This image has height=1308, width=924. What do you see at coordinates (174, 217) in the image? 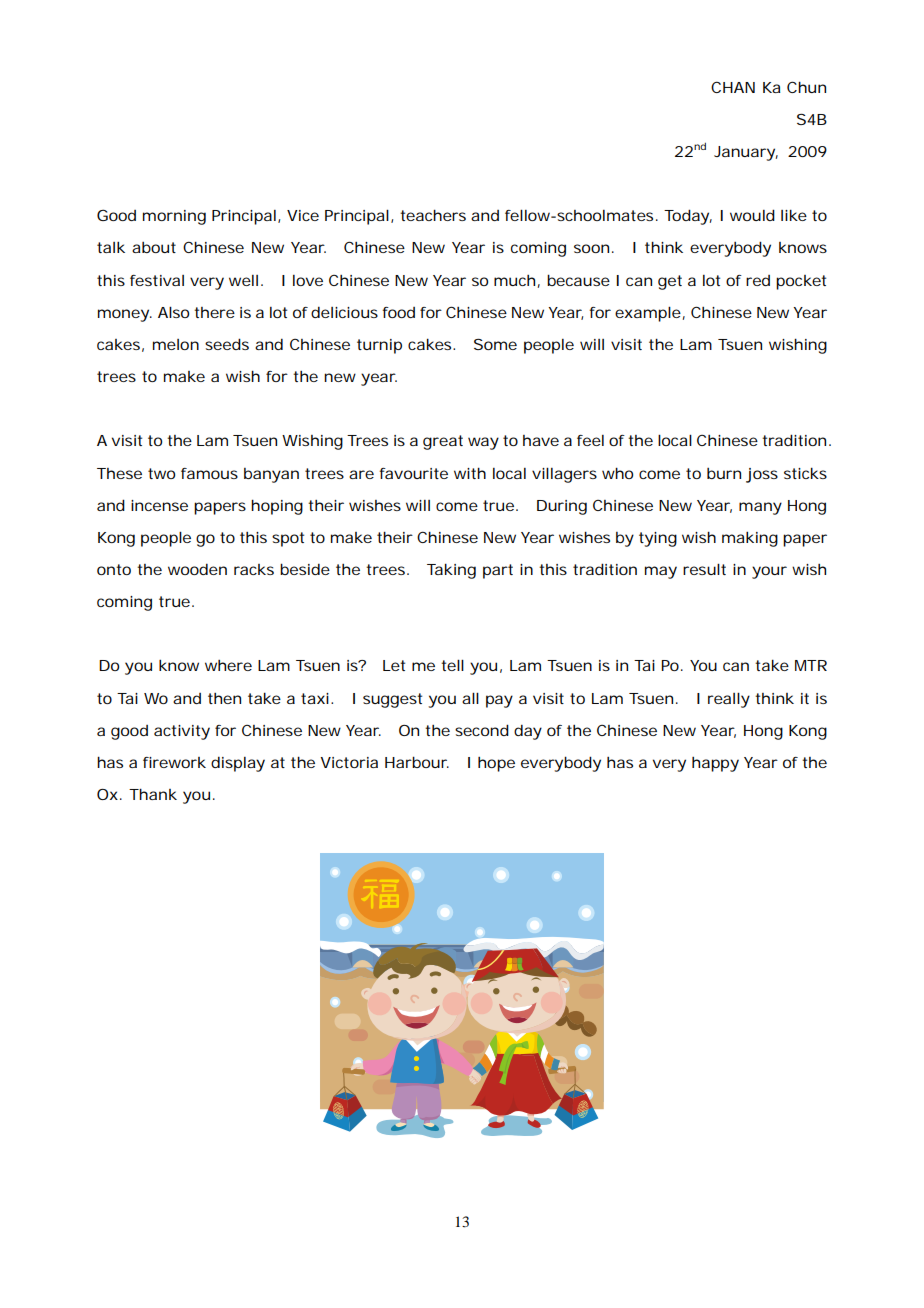
I see `morning` at bounding box center [174, 217].
